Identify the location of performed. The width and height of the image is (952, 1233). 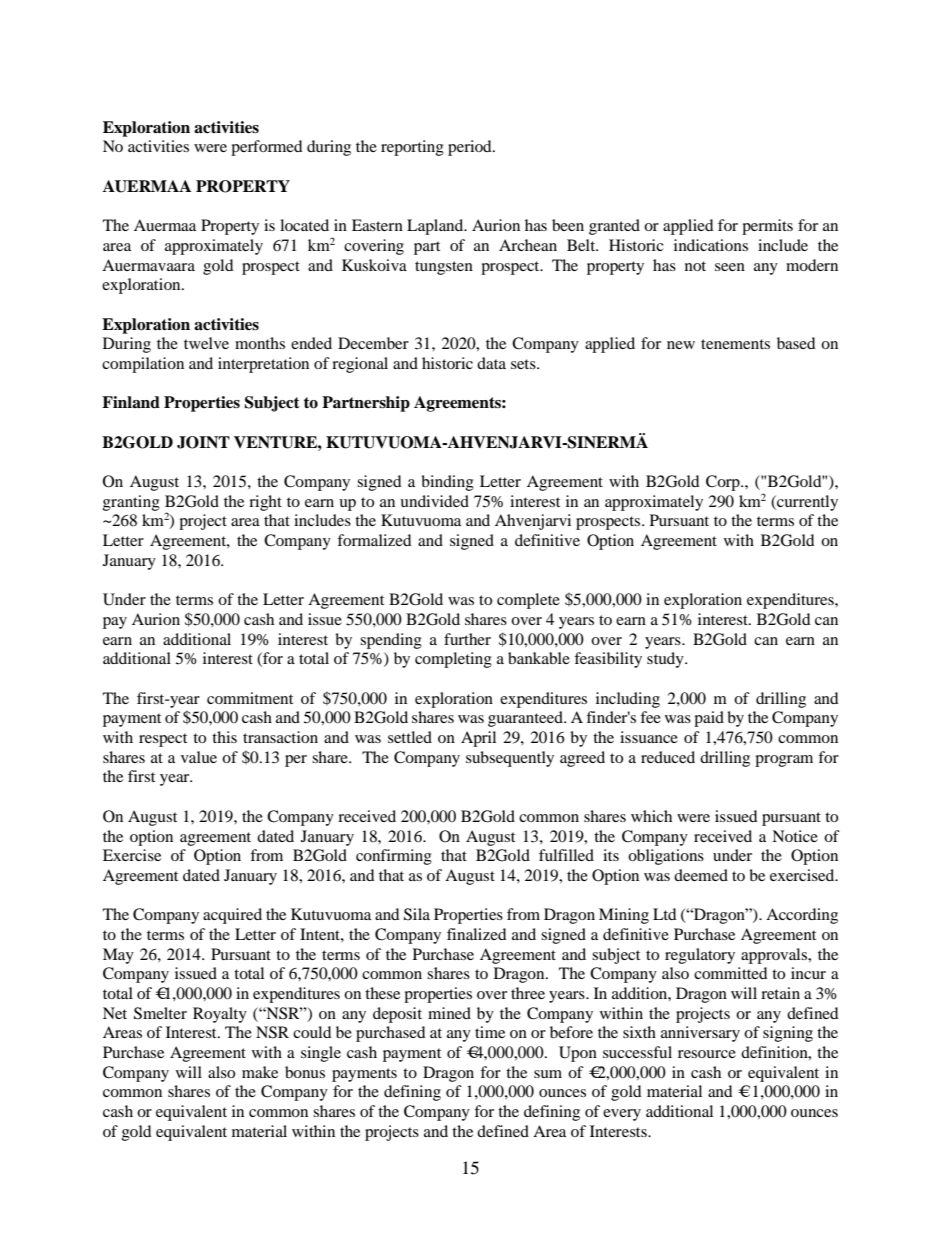
(267, 148).
